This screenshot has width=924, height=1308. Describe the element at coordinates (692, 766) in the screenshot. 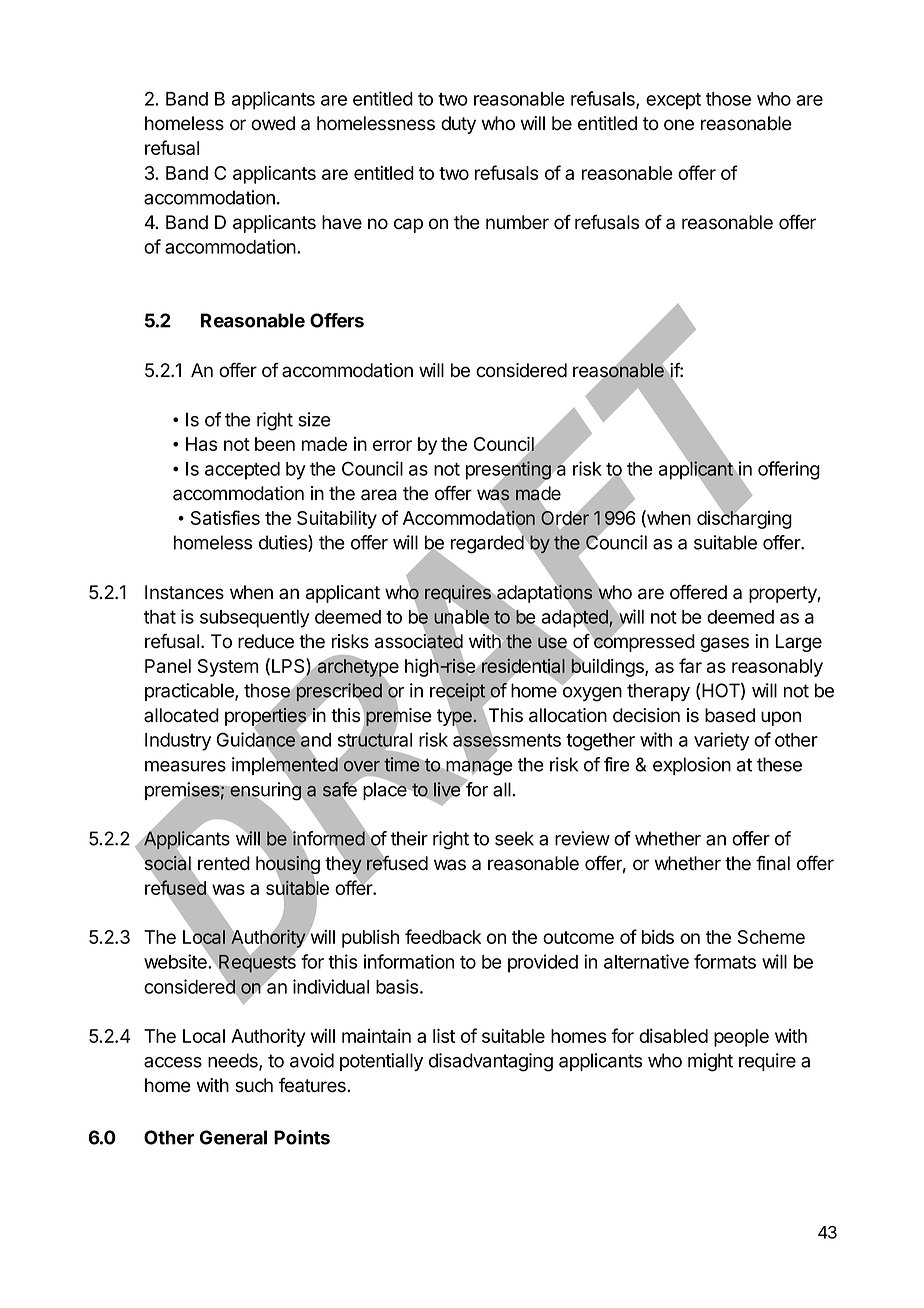

I see `explosion` at that location.
